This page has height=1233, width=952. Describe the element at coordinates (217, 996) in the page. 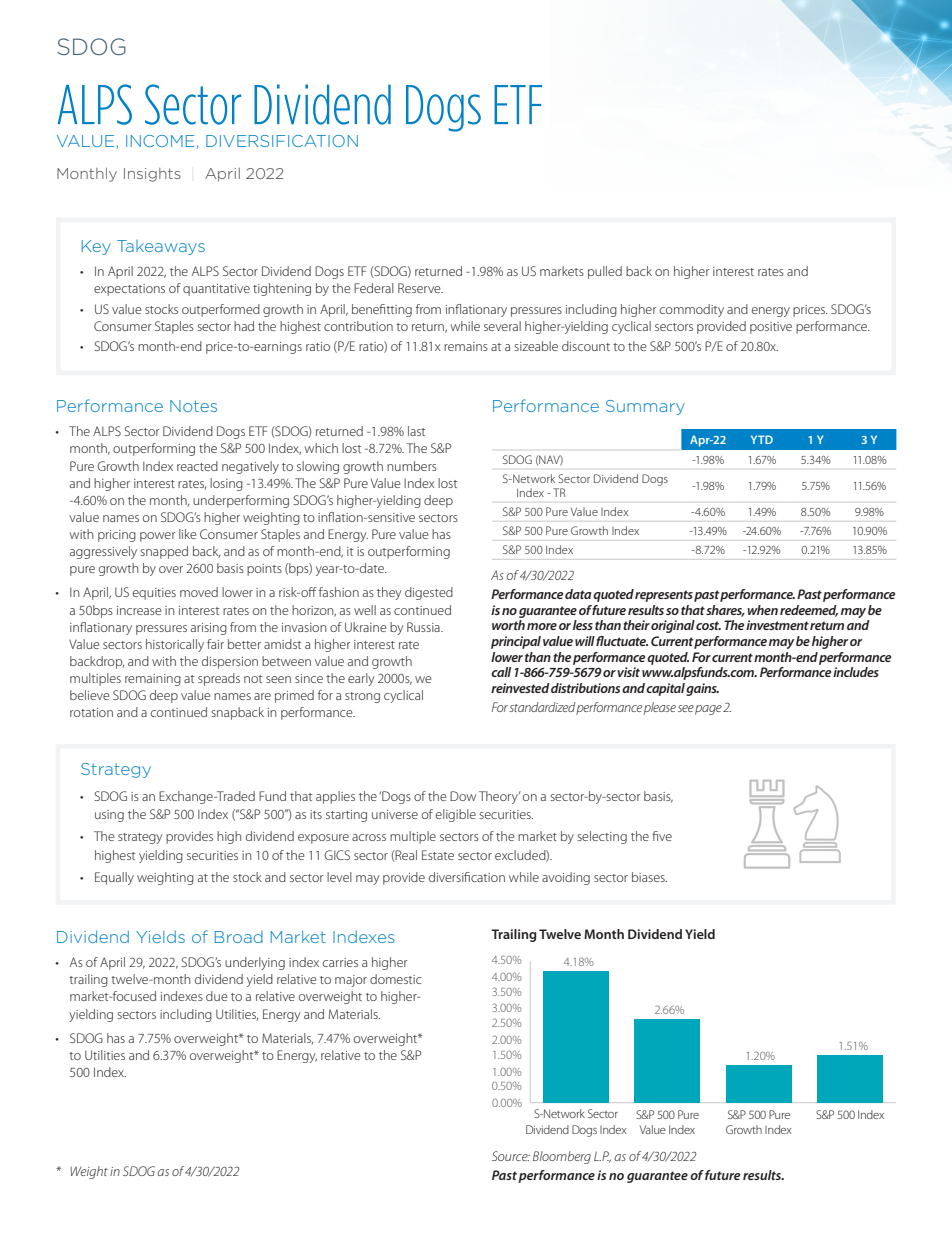

I see `due` at that location.
